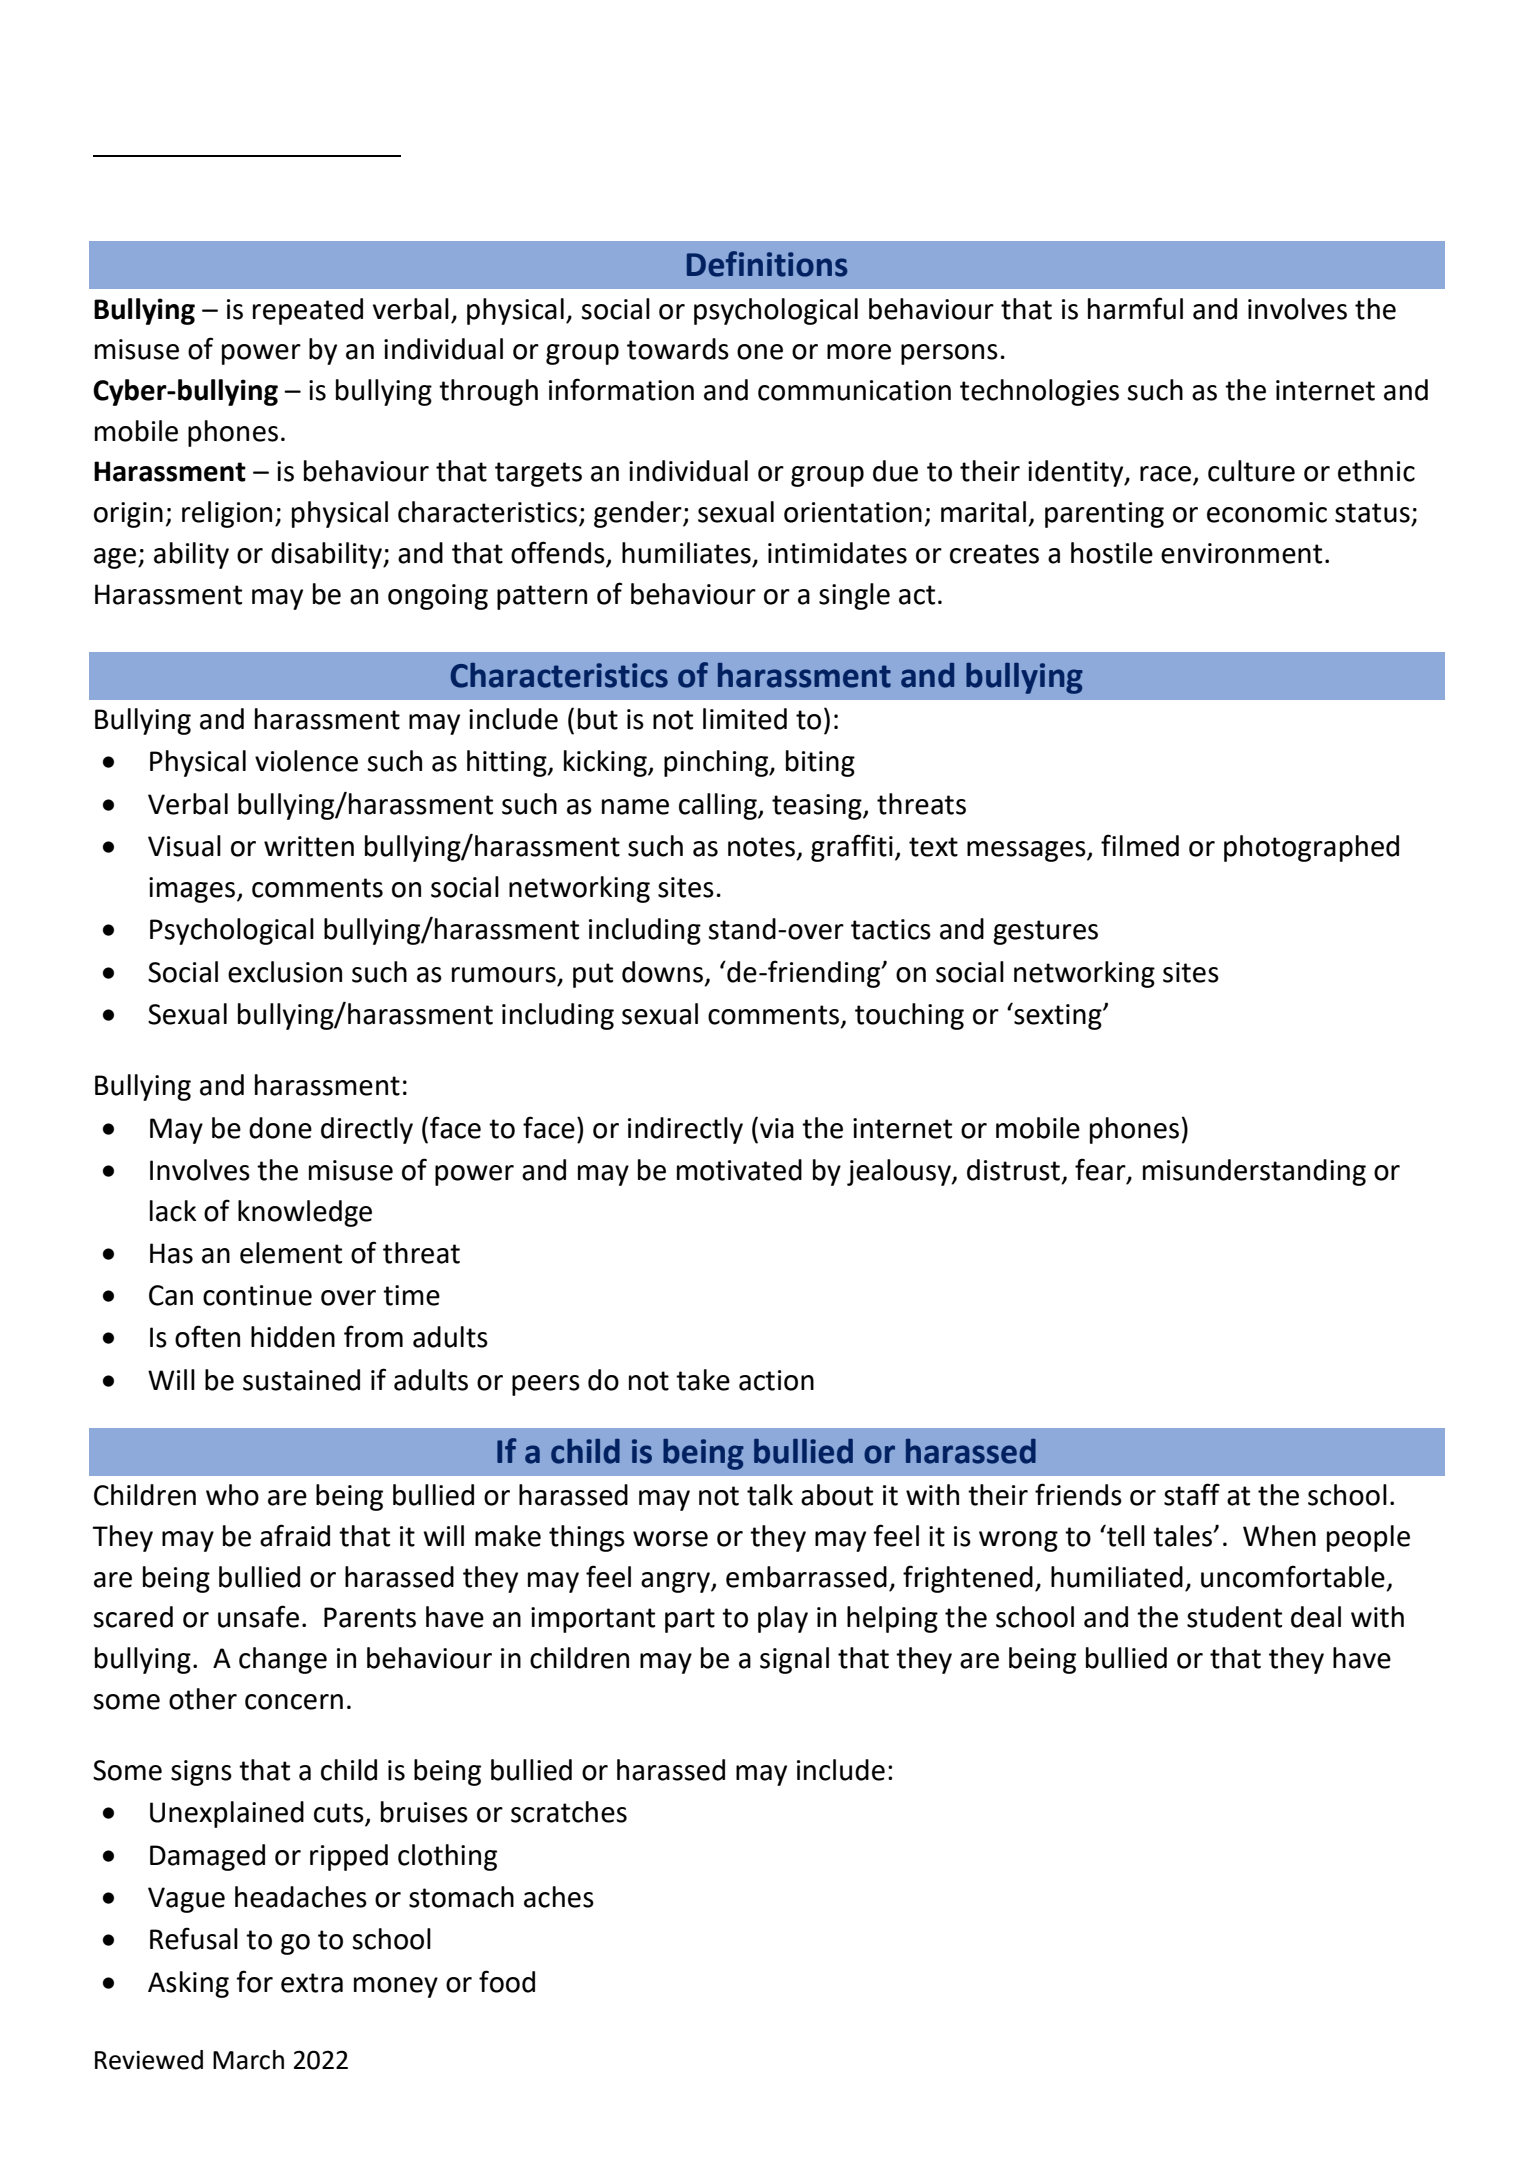 The image size is (1533, 2168). What do you see at coordinates (1234, 1617) in the document?
I see `student` at bounding box center [1234, 1617].
